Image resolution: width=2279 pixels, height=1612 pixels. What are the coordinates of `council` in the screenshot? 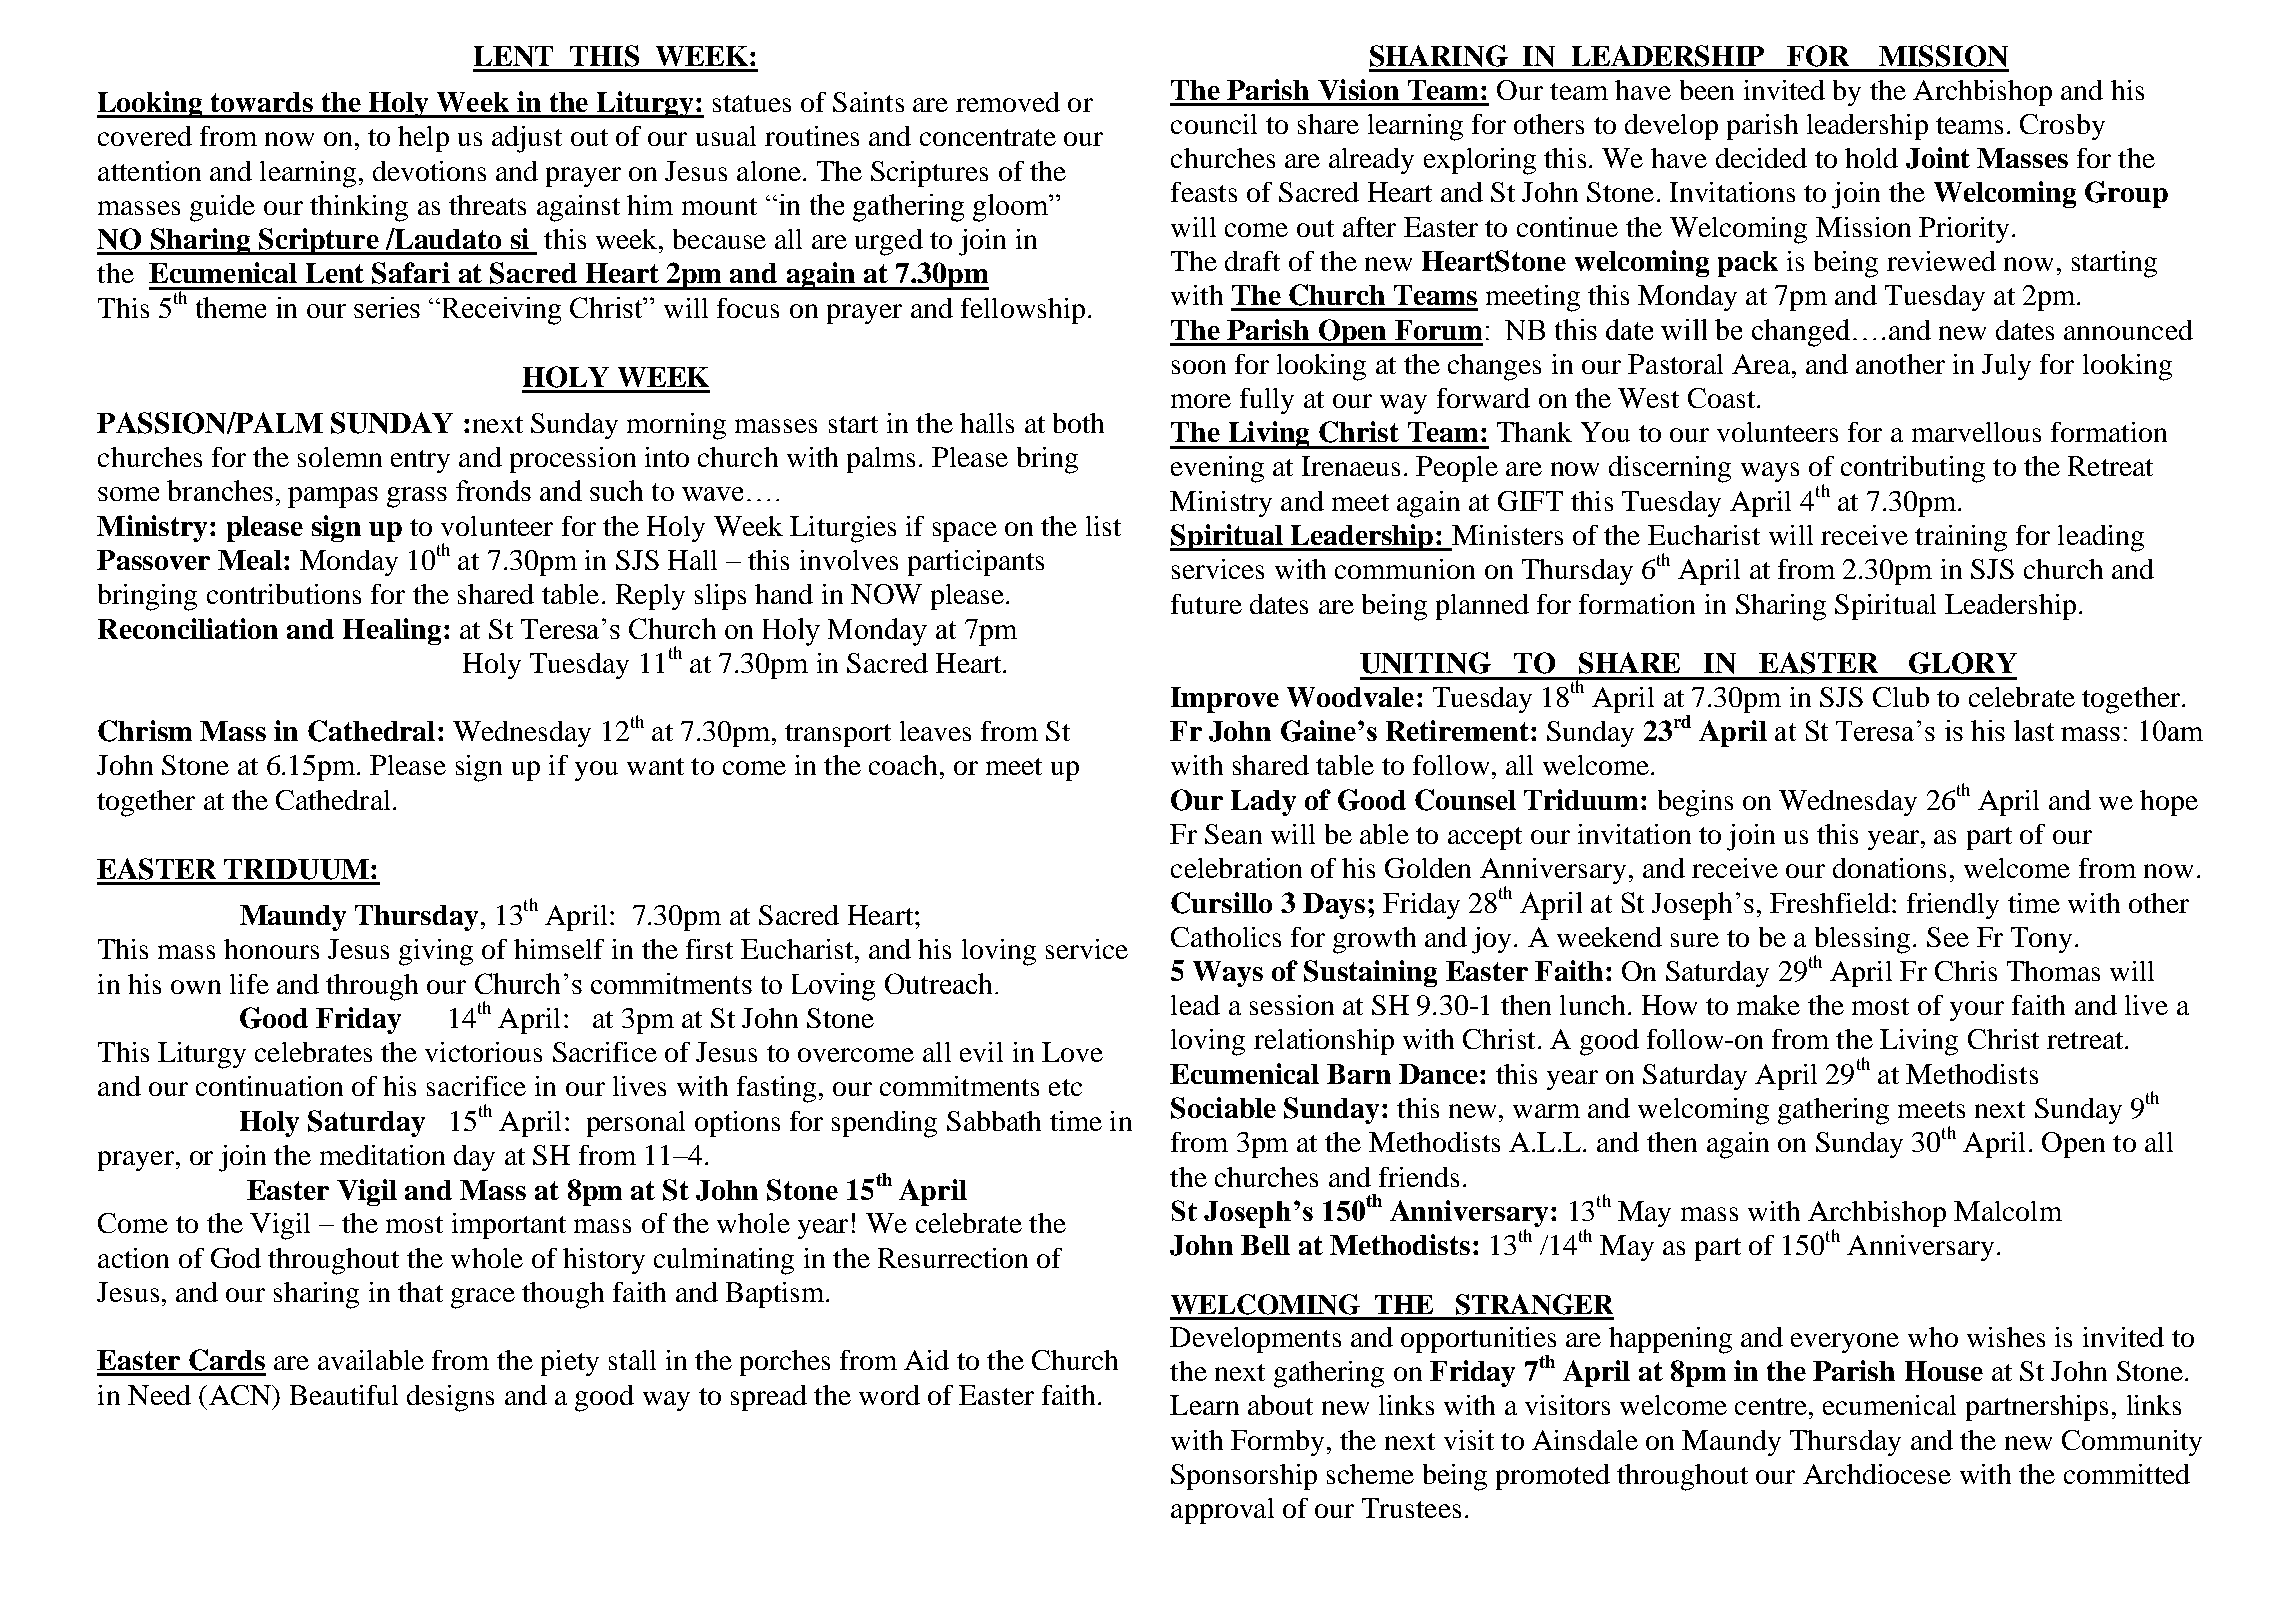 It's located at (1214, 124).
